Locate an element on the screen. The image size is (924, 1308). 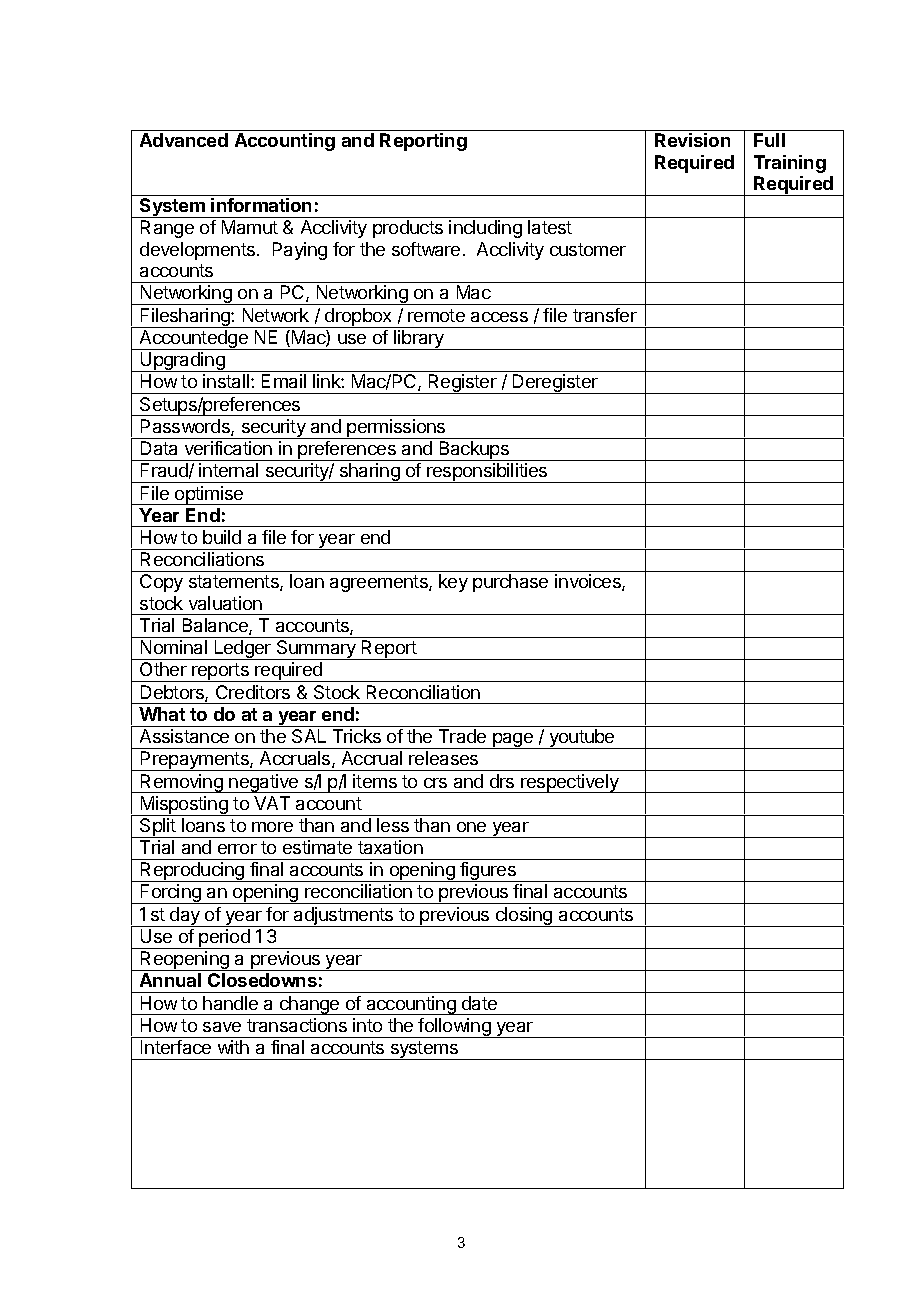
information is located at coordinates (261, 205).
